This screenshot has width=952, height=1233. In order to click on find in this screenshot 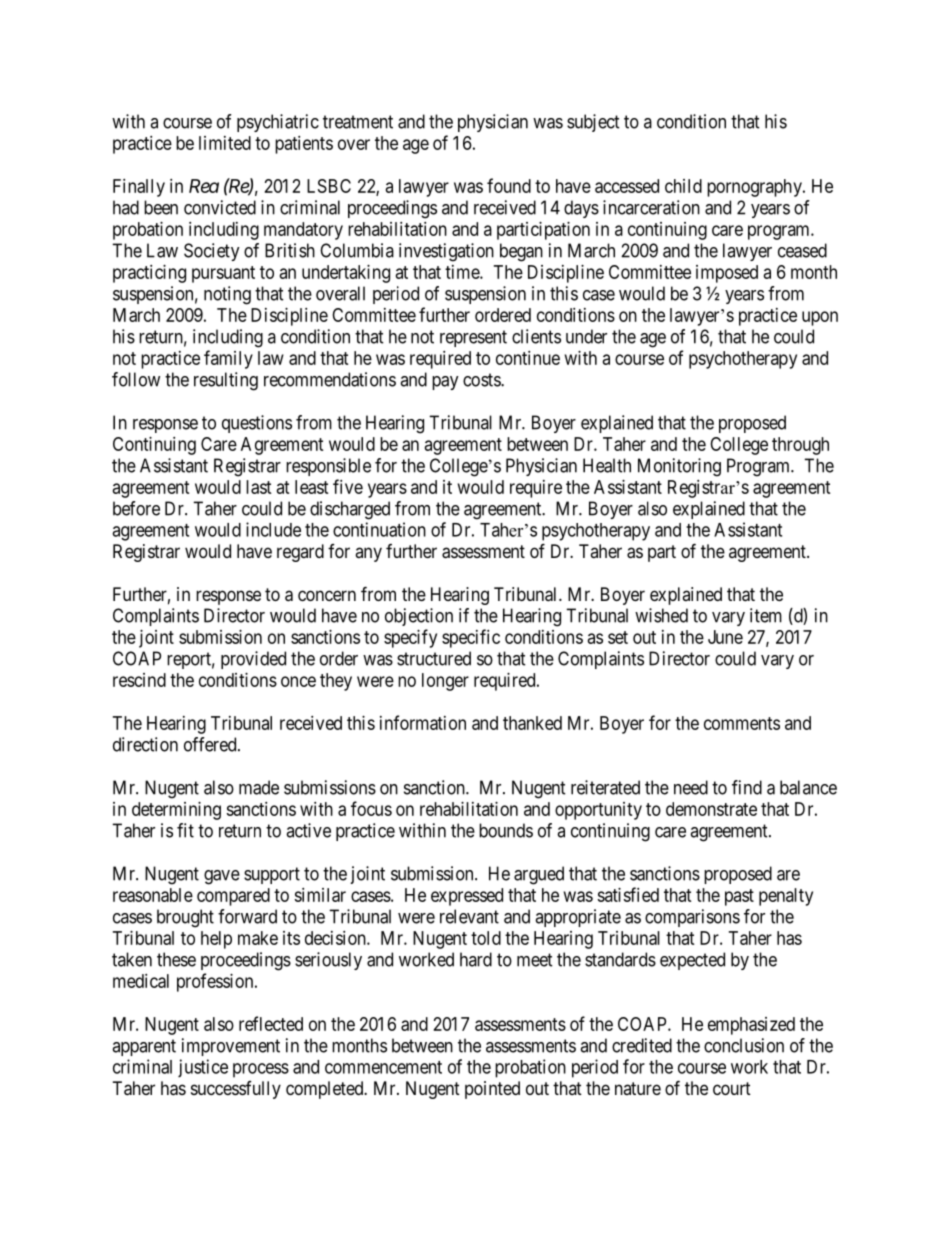, I will do `click(747, 787)`.
